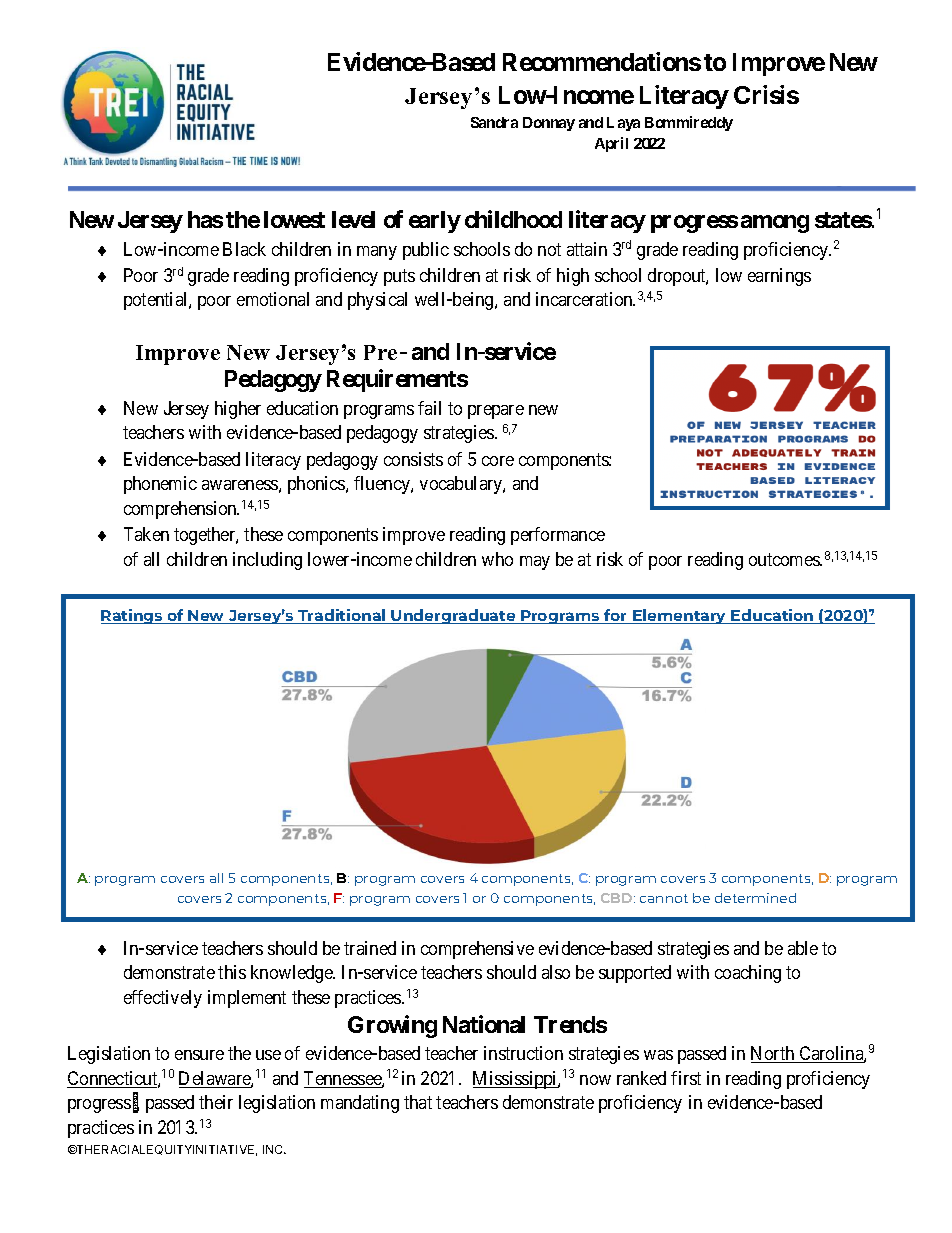 Image resolution: width=952 pixels, height=1233 pixels. I want to click on Sandra, so click(494, 122).
